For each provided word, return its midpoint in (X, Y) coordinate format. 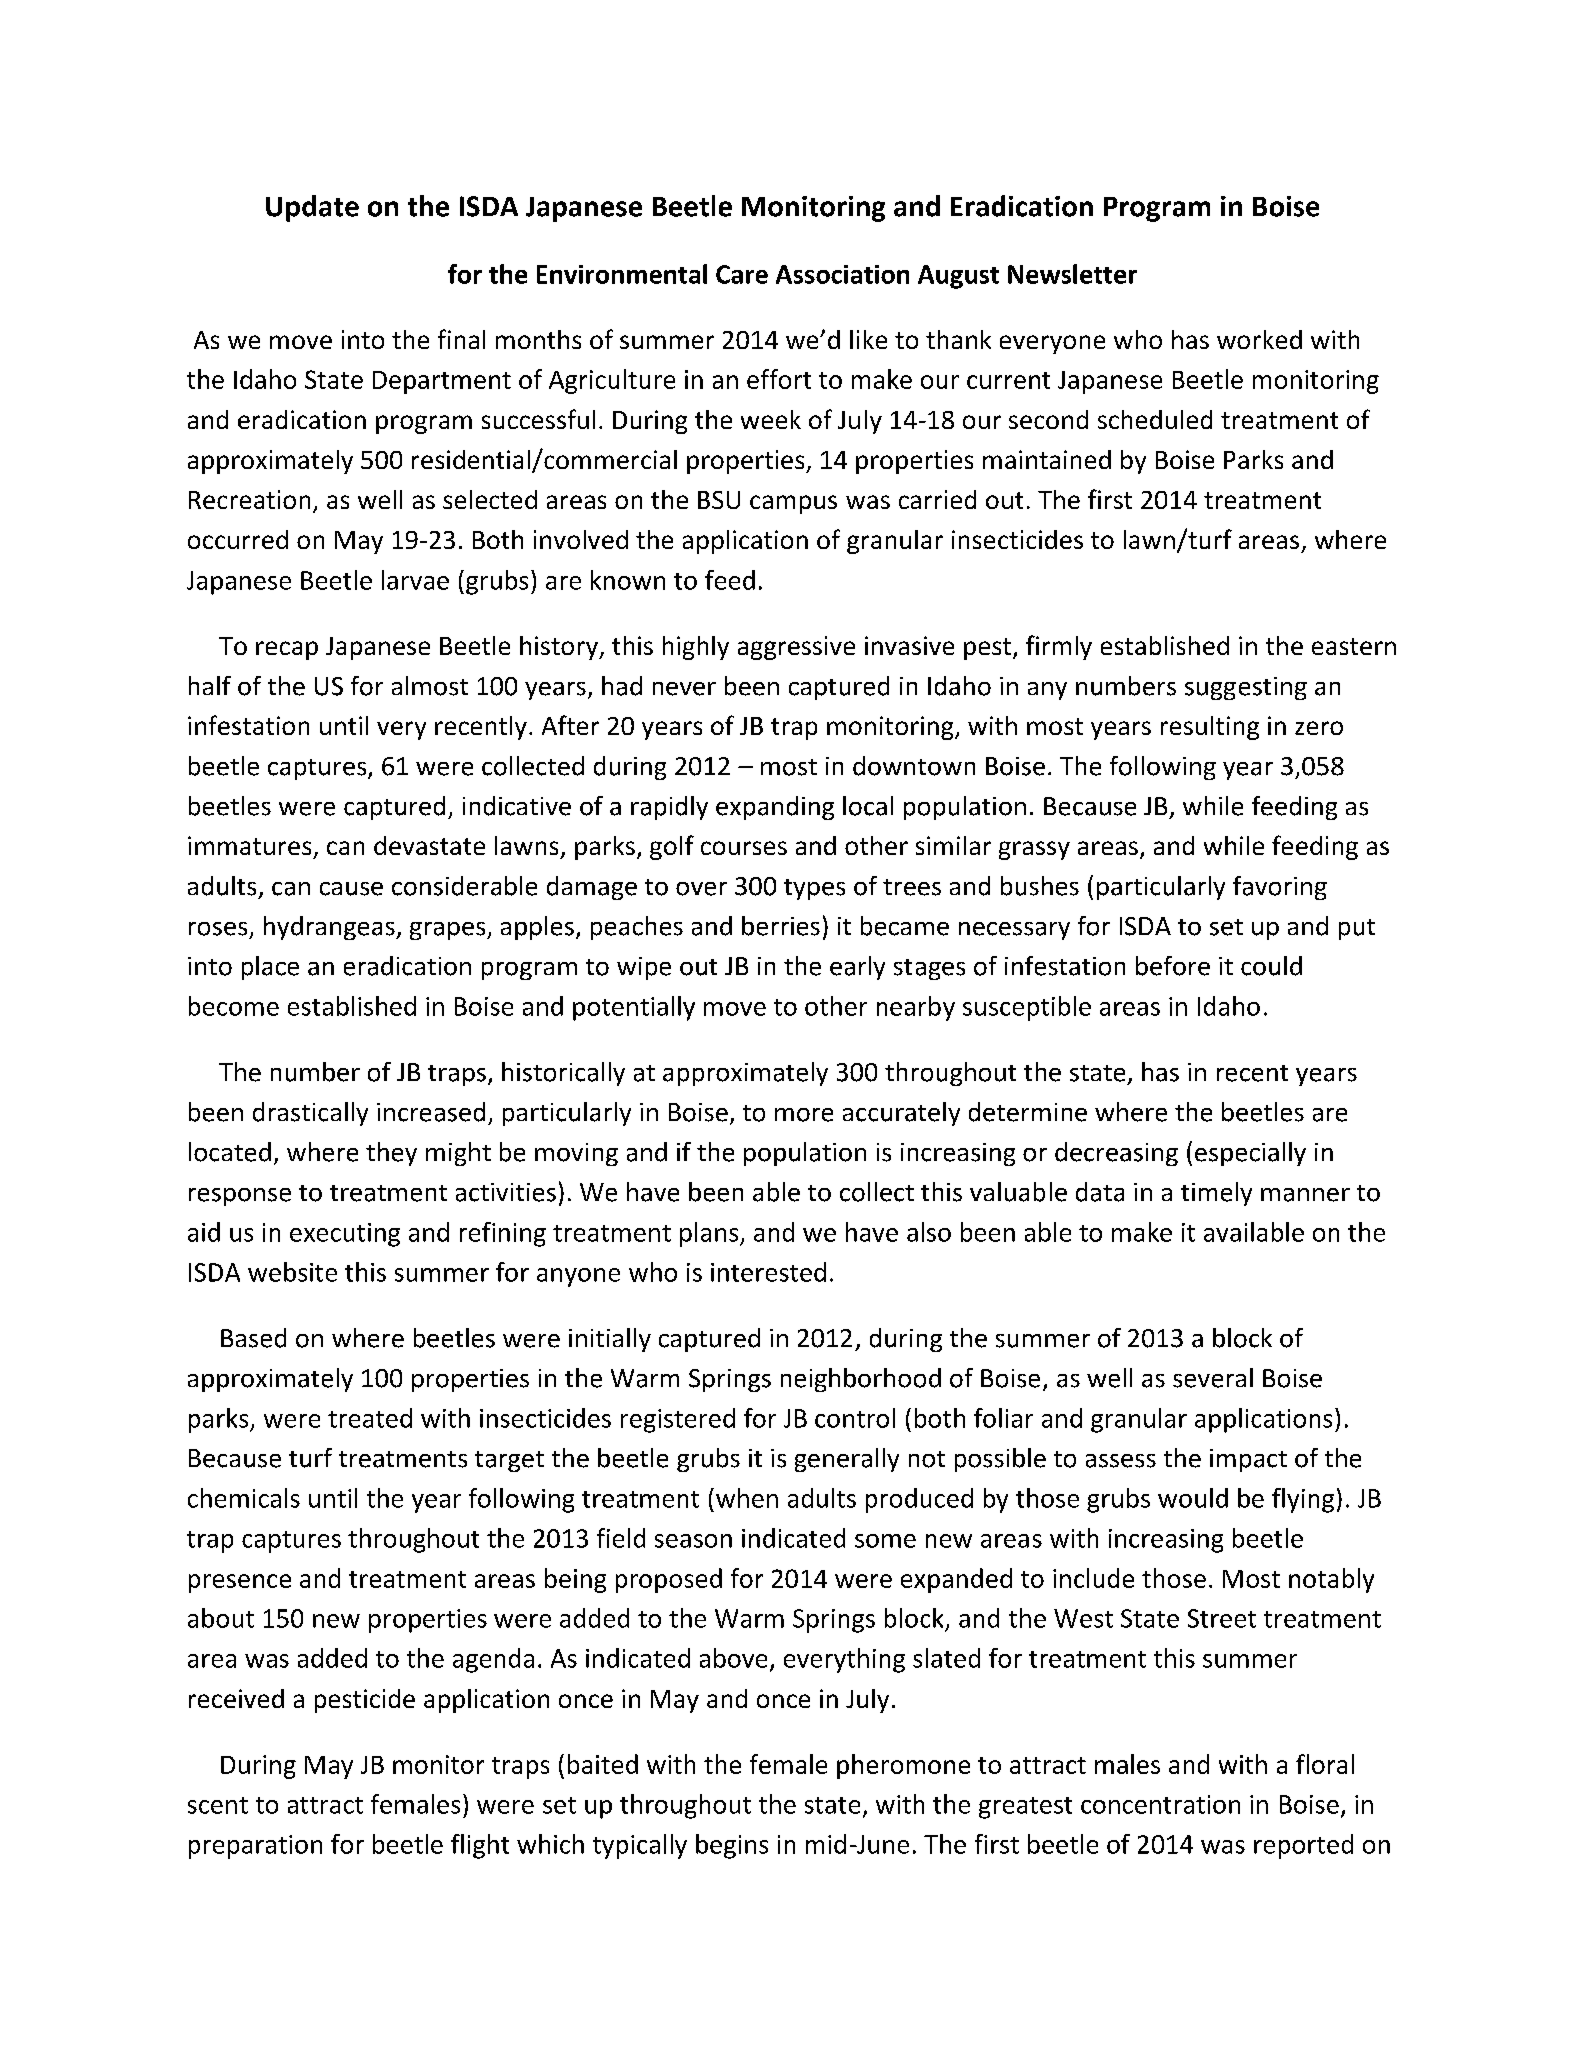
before (1173, 966)
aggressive (796, 648)
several (1213, 1378)
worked (1259, 339)
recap (287, 650)
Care (742, 274)
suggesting (1246, 688)
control (855, 1418)
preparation (255, 1847)
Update (312, 208)
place (270, 968)
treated (370, 1418)
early (857, 968)
